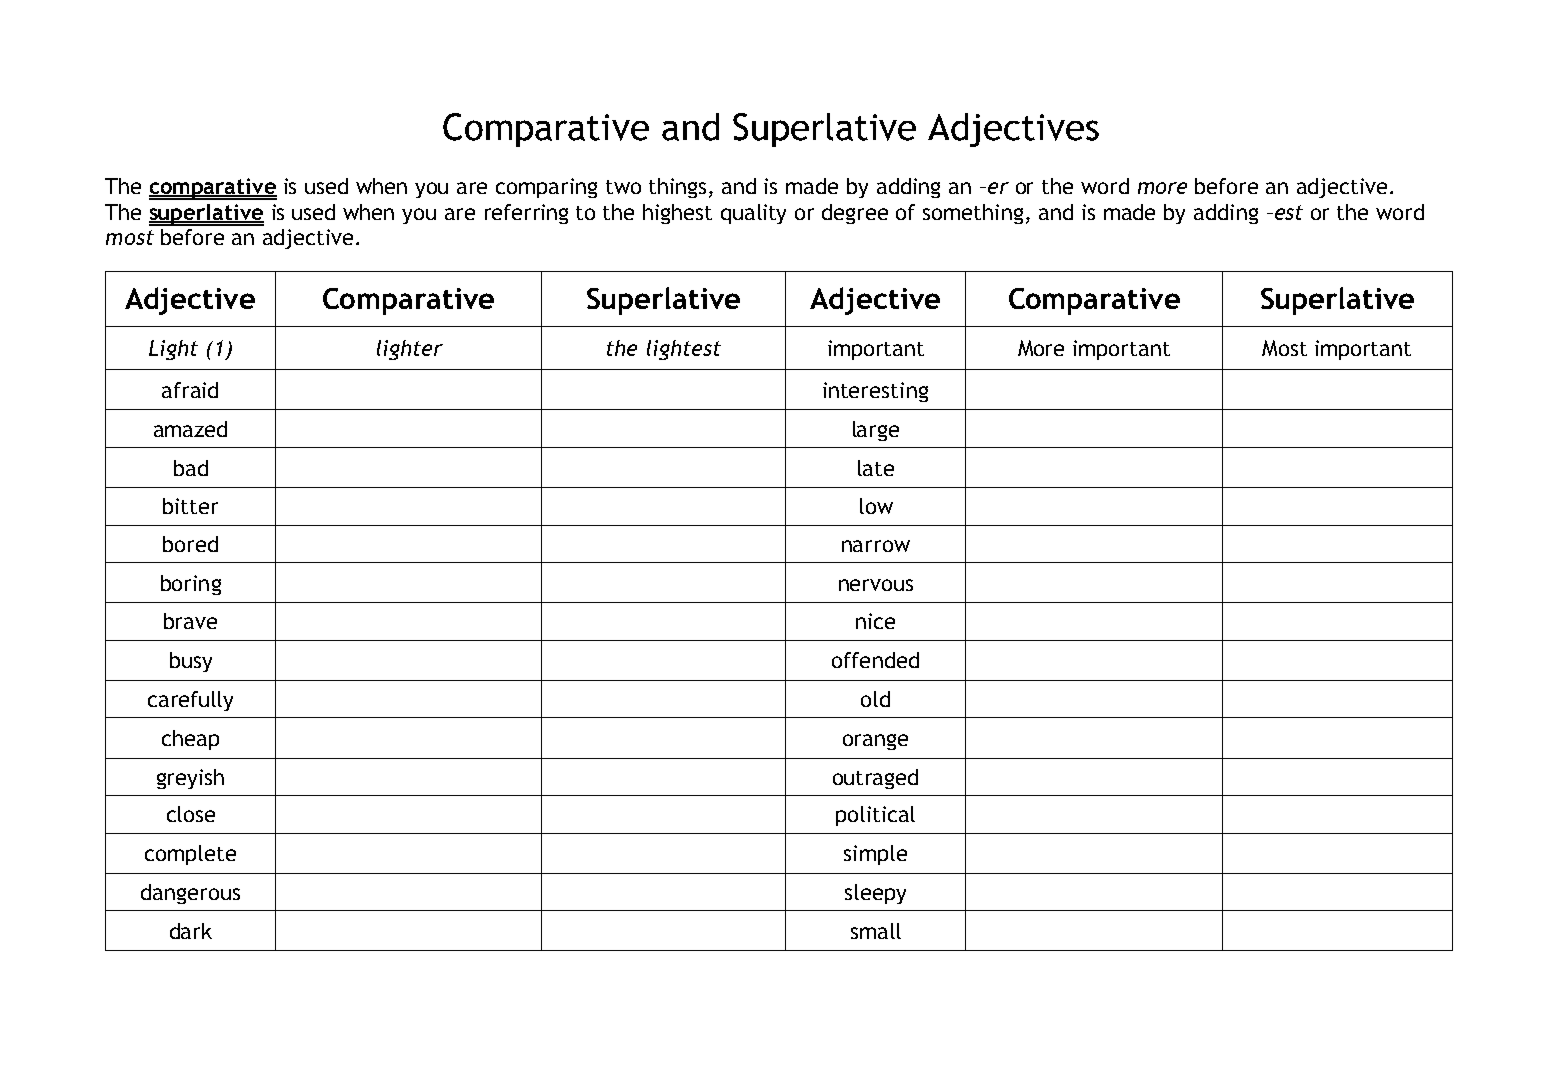 Image resolution: width=1542 pixels, height=1090 pixels. I want to click on offended, so click(875, 660).
